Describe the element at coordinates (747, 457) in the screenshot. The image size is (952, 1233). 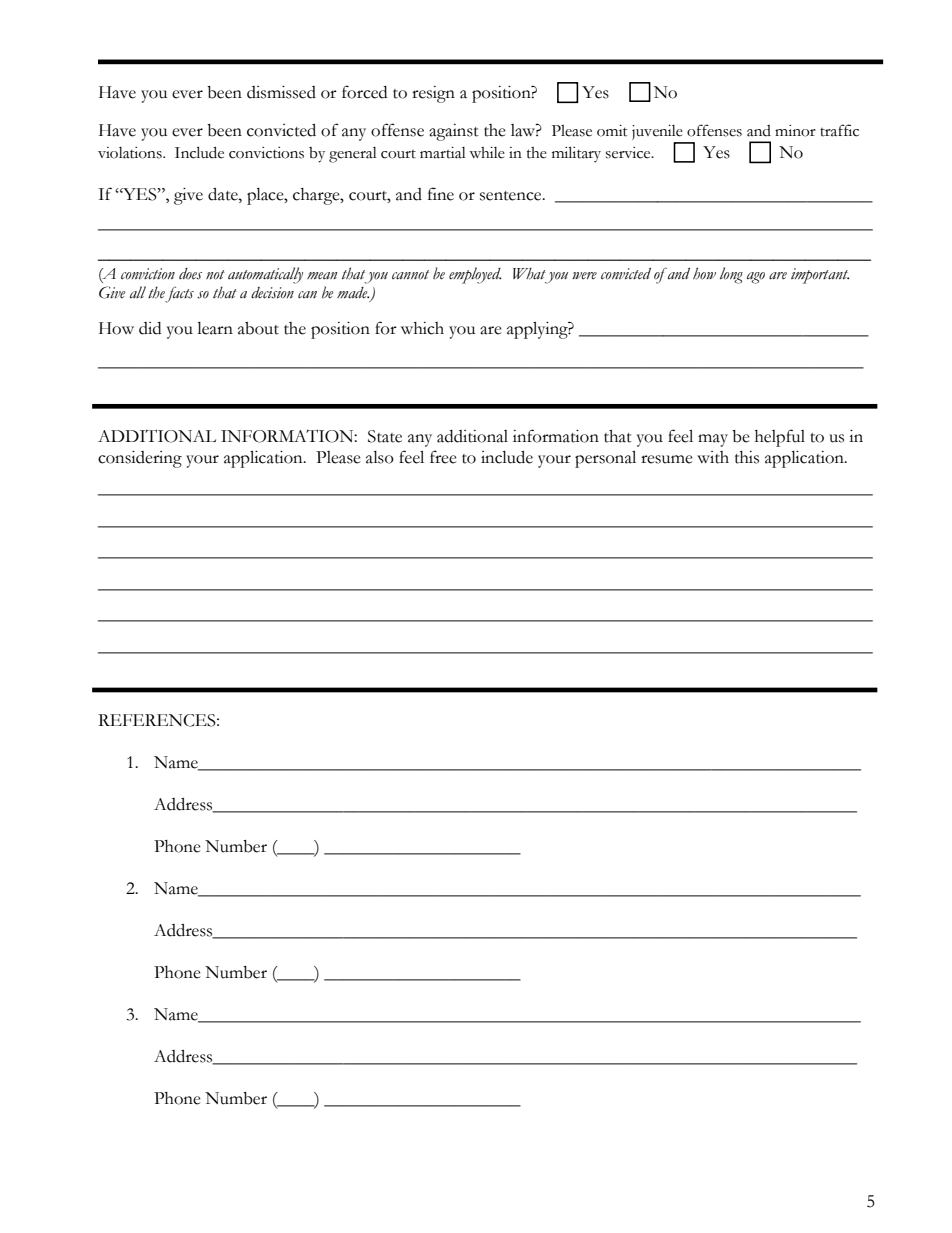
I see `this` at that location.
